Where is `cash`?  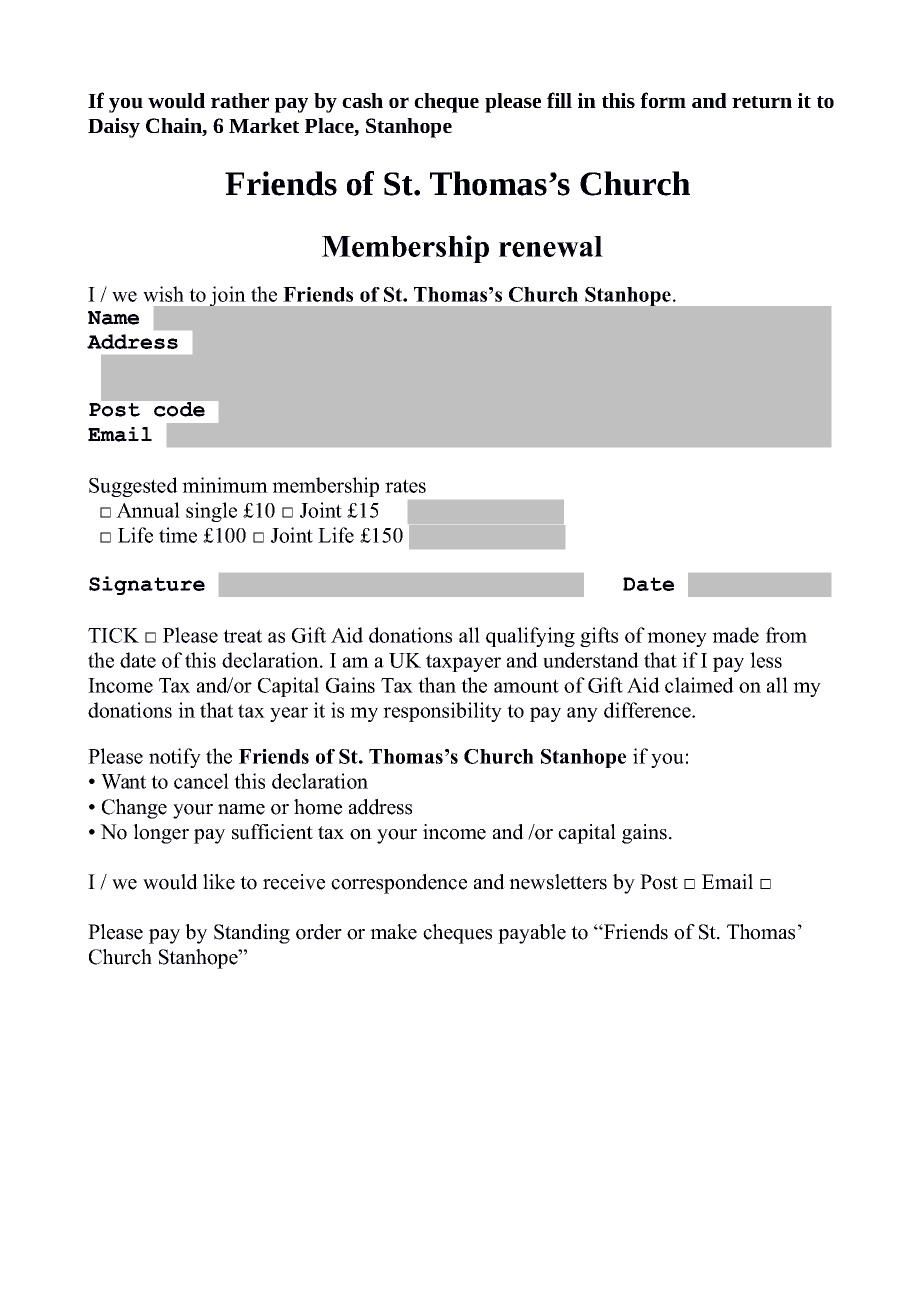
cash is located at coordinates (362, 100).
